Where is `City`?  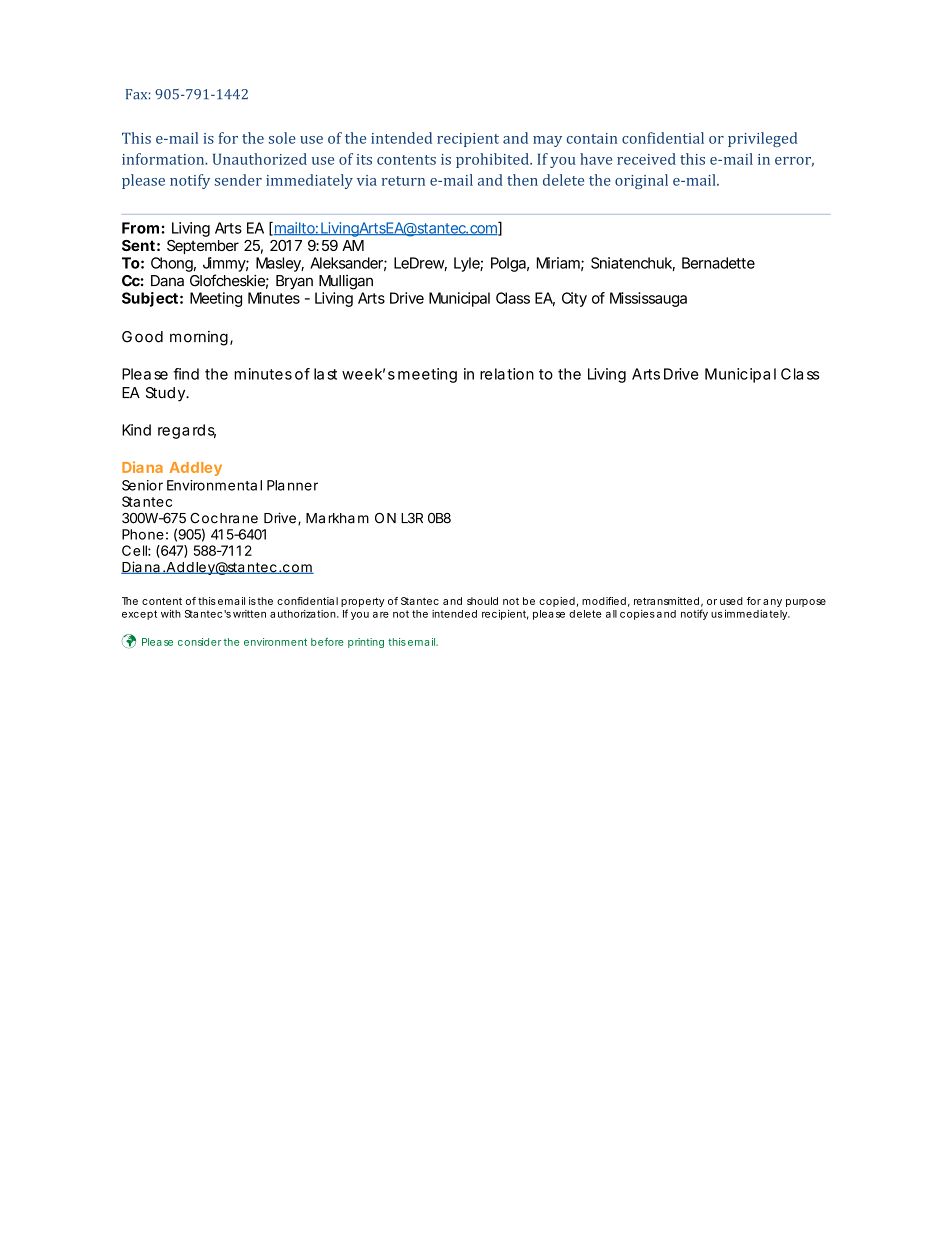 City is located at coordinates (574, 299).
